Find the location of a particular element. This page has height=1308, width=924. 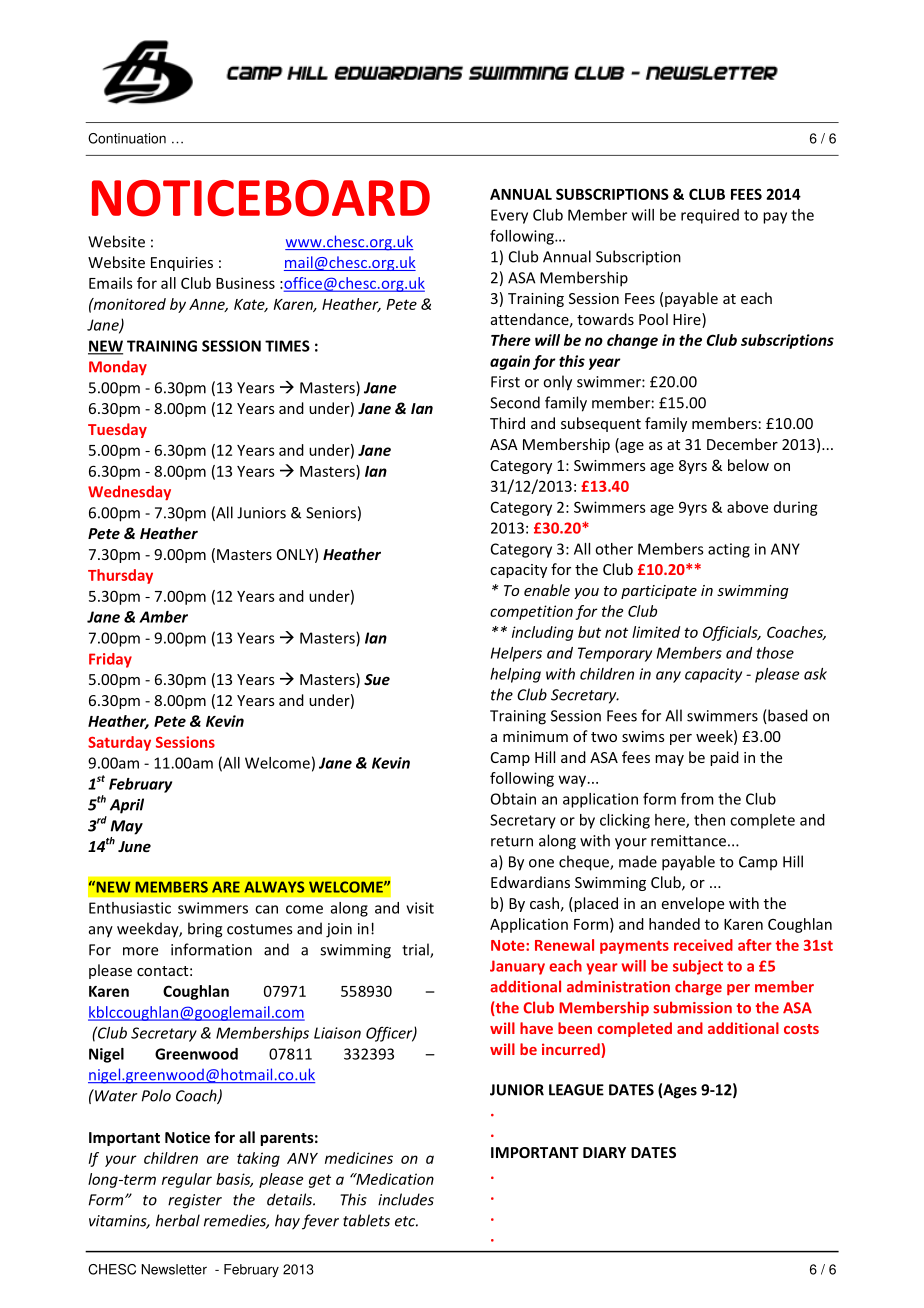

bring is located at coordinates (205, 930).
